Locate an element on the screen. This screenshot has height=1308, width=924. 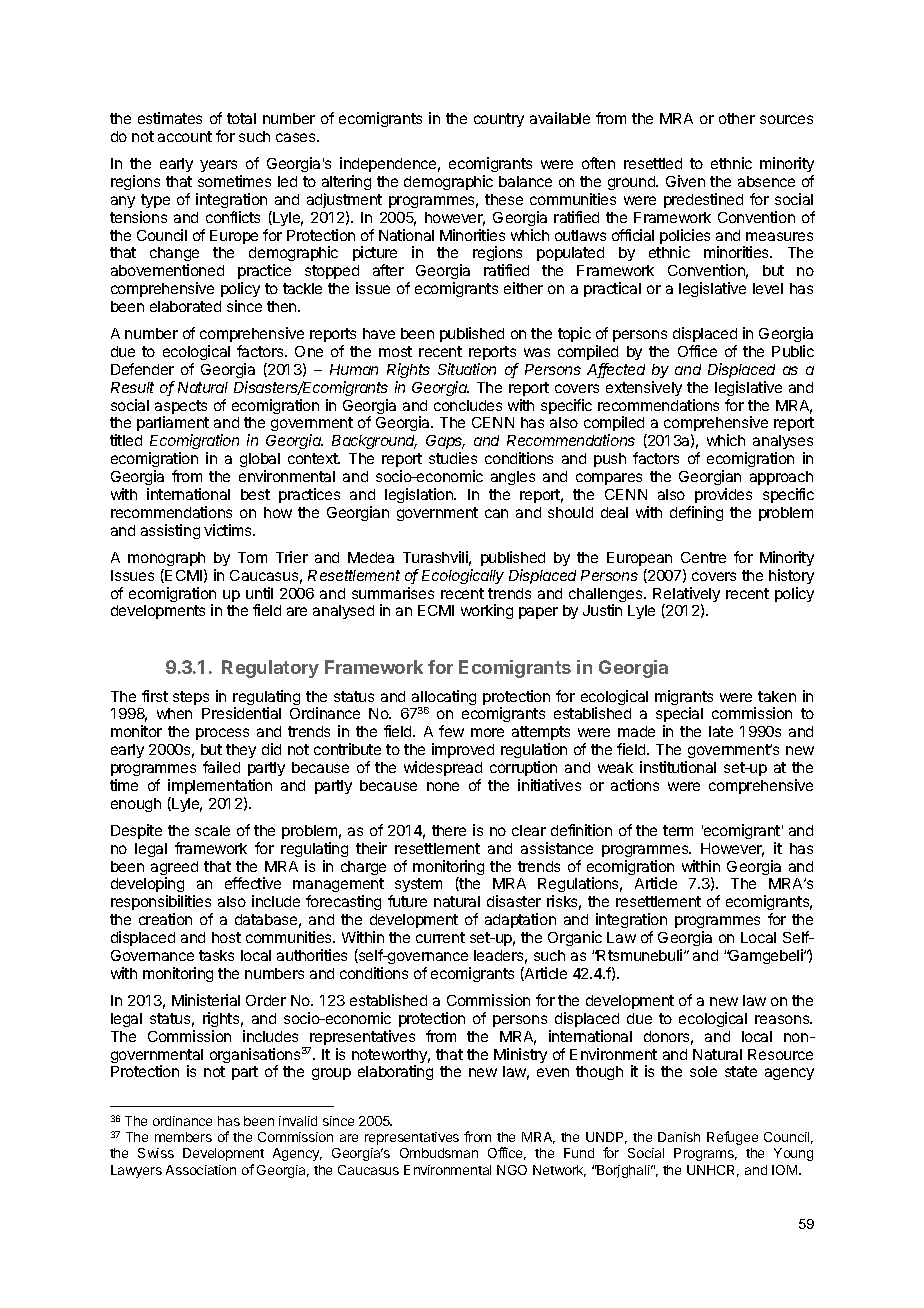
other is located at coordinates (737, 118).
